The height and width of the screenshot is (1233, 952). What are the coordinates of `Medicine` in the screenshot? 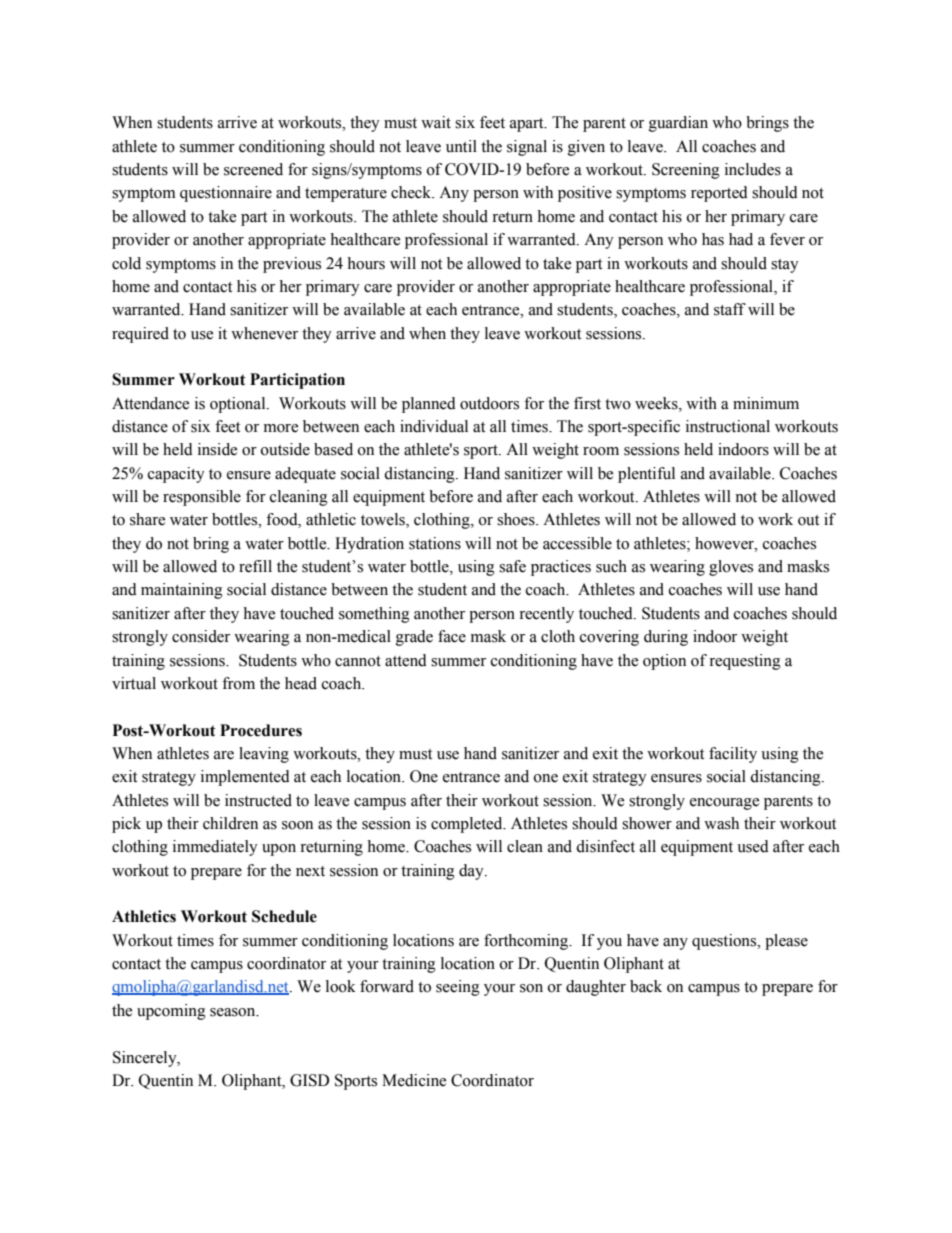 It's located at (414, 1080).
